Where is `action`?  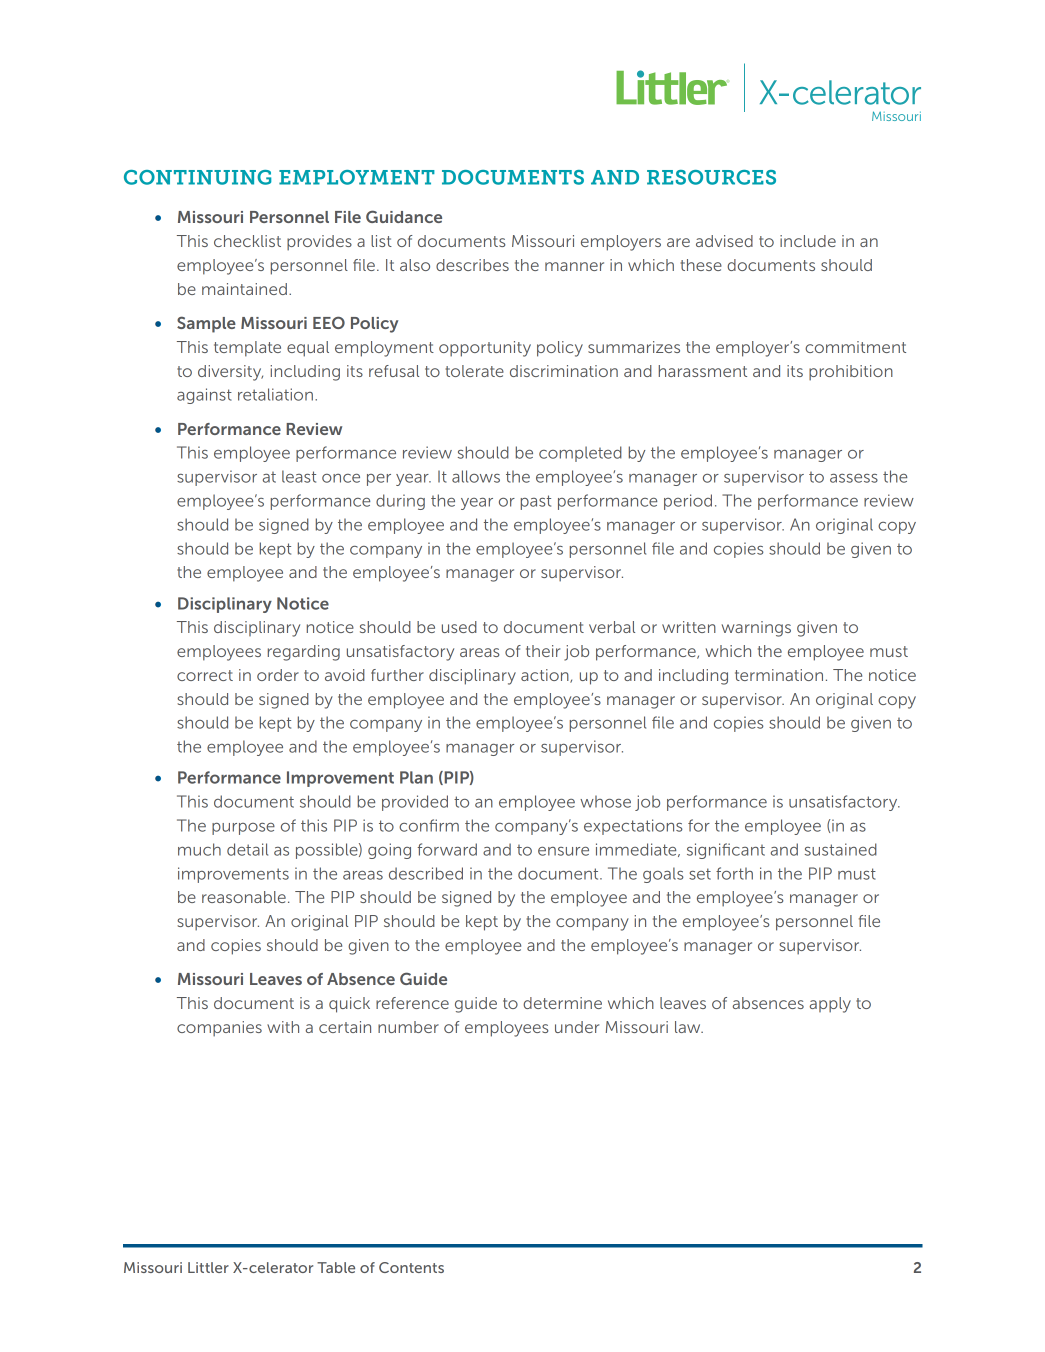
action is located at coordinates (546, 676).
